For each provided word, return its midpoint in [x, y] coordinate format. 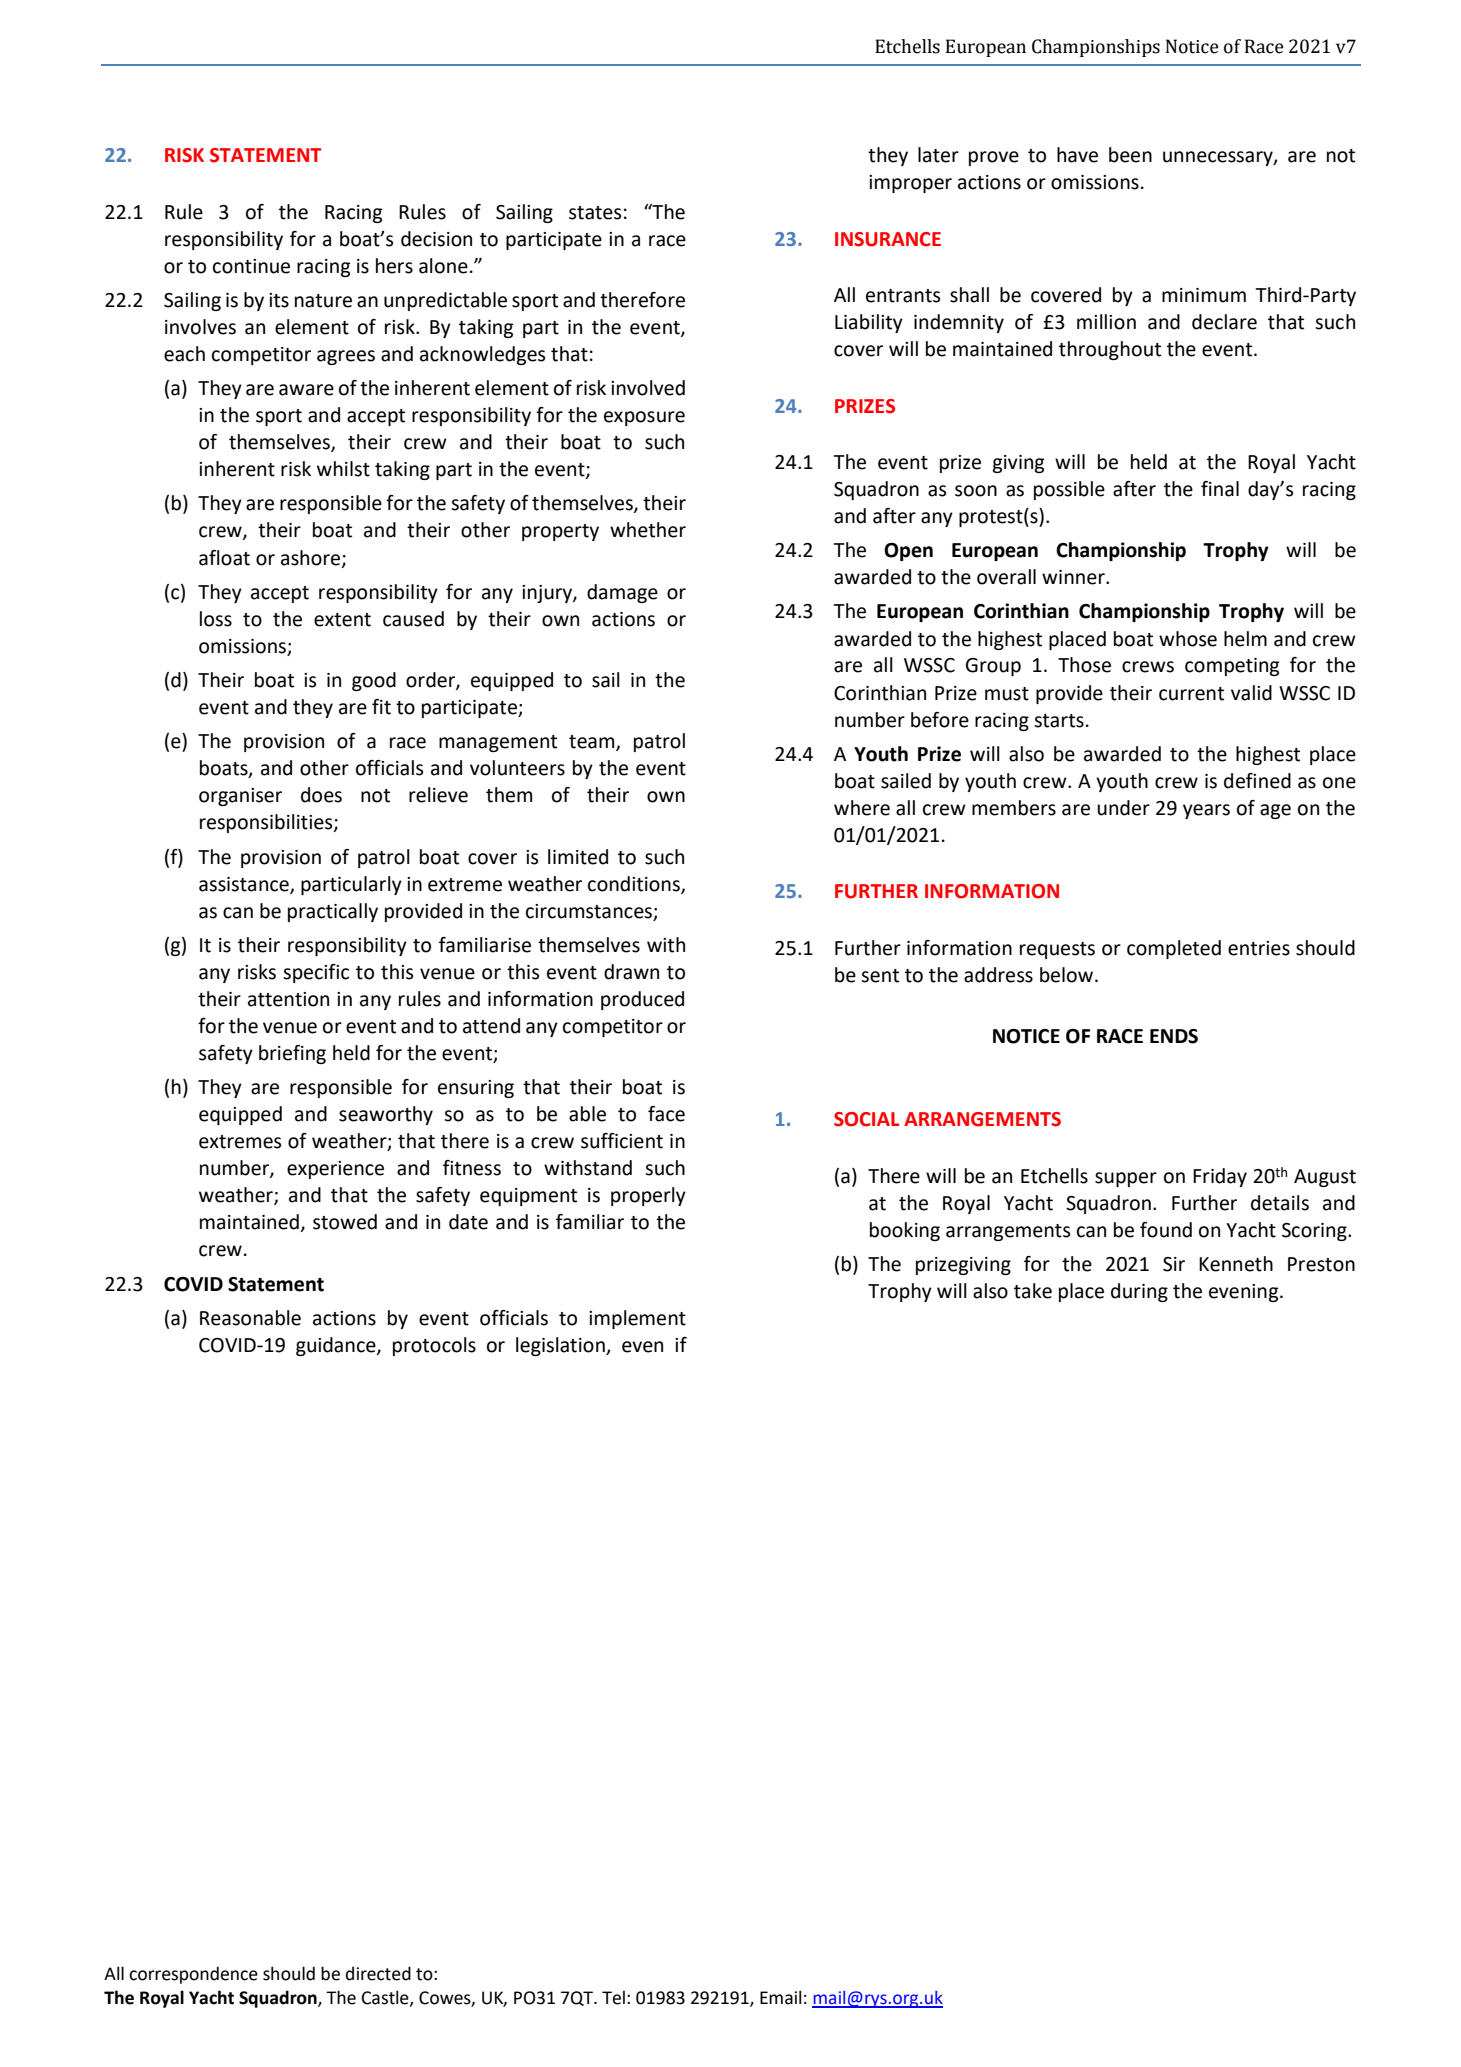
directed [378, 1973]
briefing [292, 1054]
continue [251, 266]
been [1130, 155]
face [666, 1114]
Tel [613, 1997]
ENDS [1174, 1036]
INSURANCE [888, 239]
